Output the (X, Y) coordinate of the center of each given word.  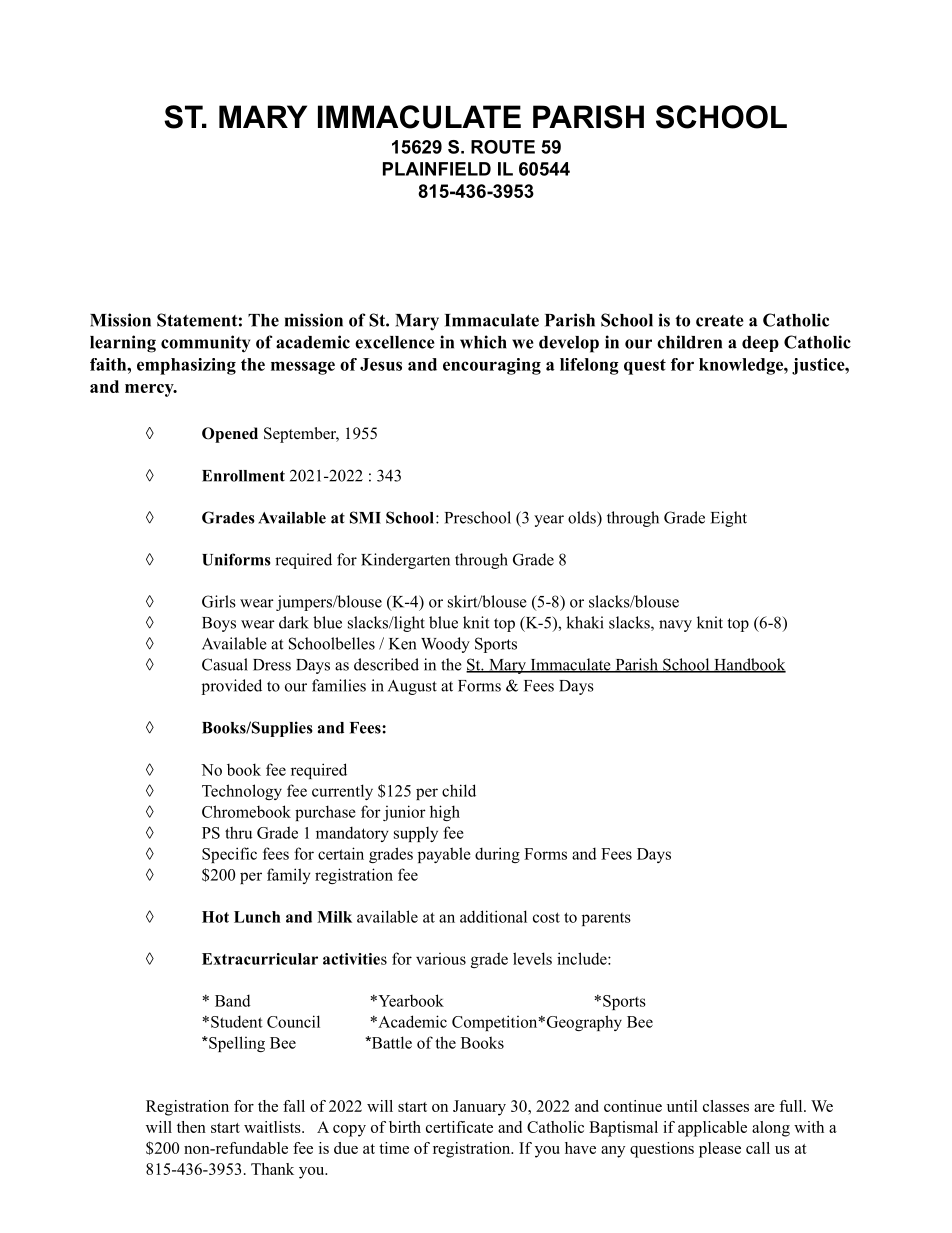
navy (675, 626)
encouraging (492, 366)
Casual (225, 664)
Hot (215, 917)
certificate (459, 1127)
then (191, 1127)
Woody (445, 645)
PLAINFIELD (437, 169)
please (720, 1150)
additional (493, 916)
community (205, 344)
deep (760, 344)
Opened (230, 435)
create (720, 321)
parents (606, 919)
